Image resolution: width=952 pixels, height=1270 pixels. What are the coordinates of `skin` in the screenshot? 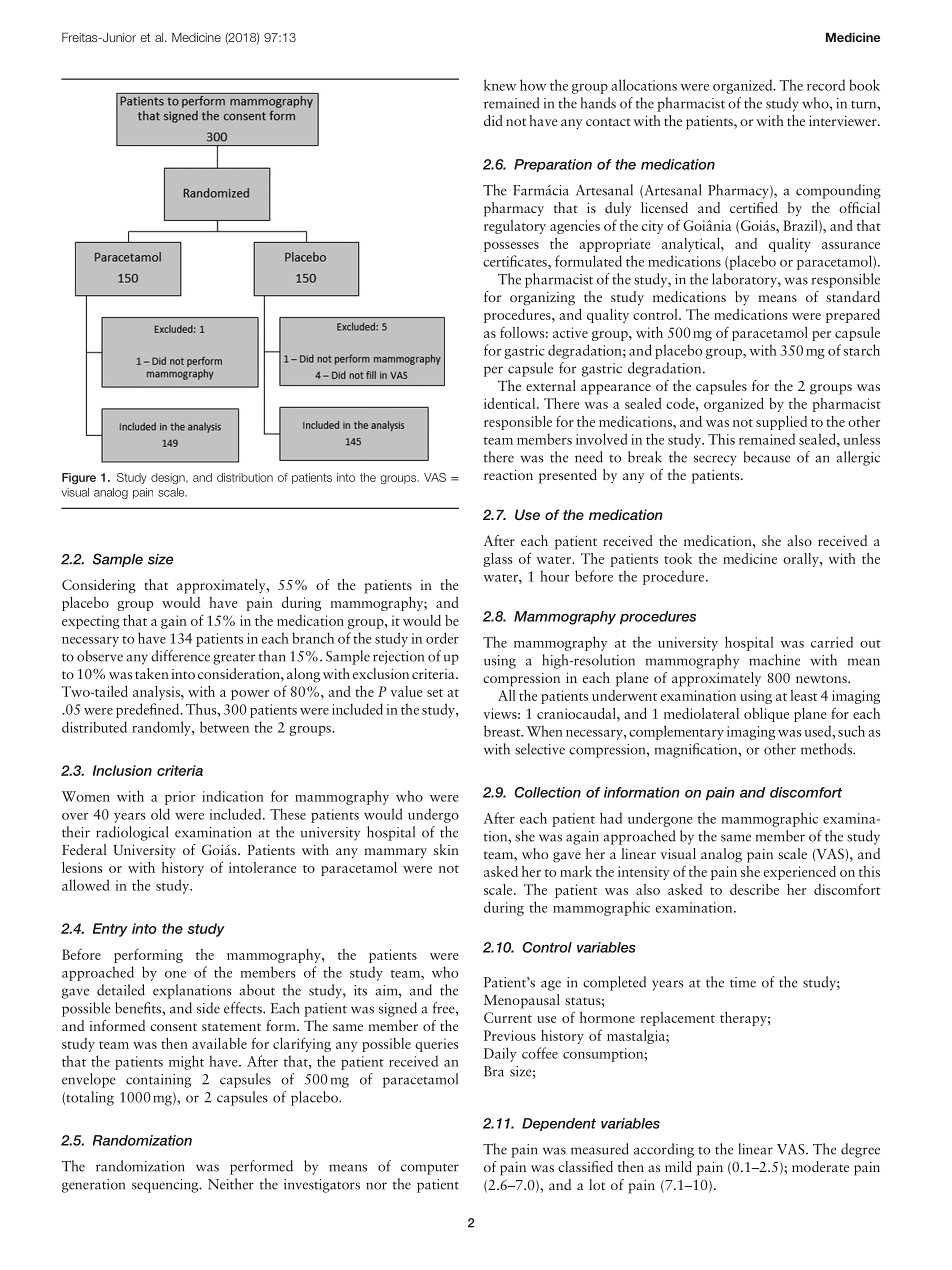 It's located at (446, 849).
